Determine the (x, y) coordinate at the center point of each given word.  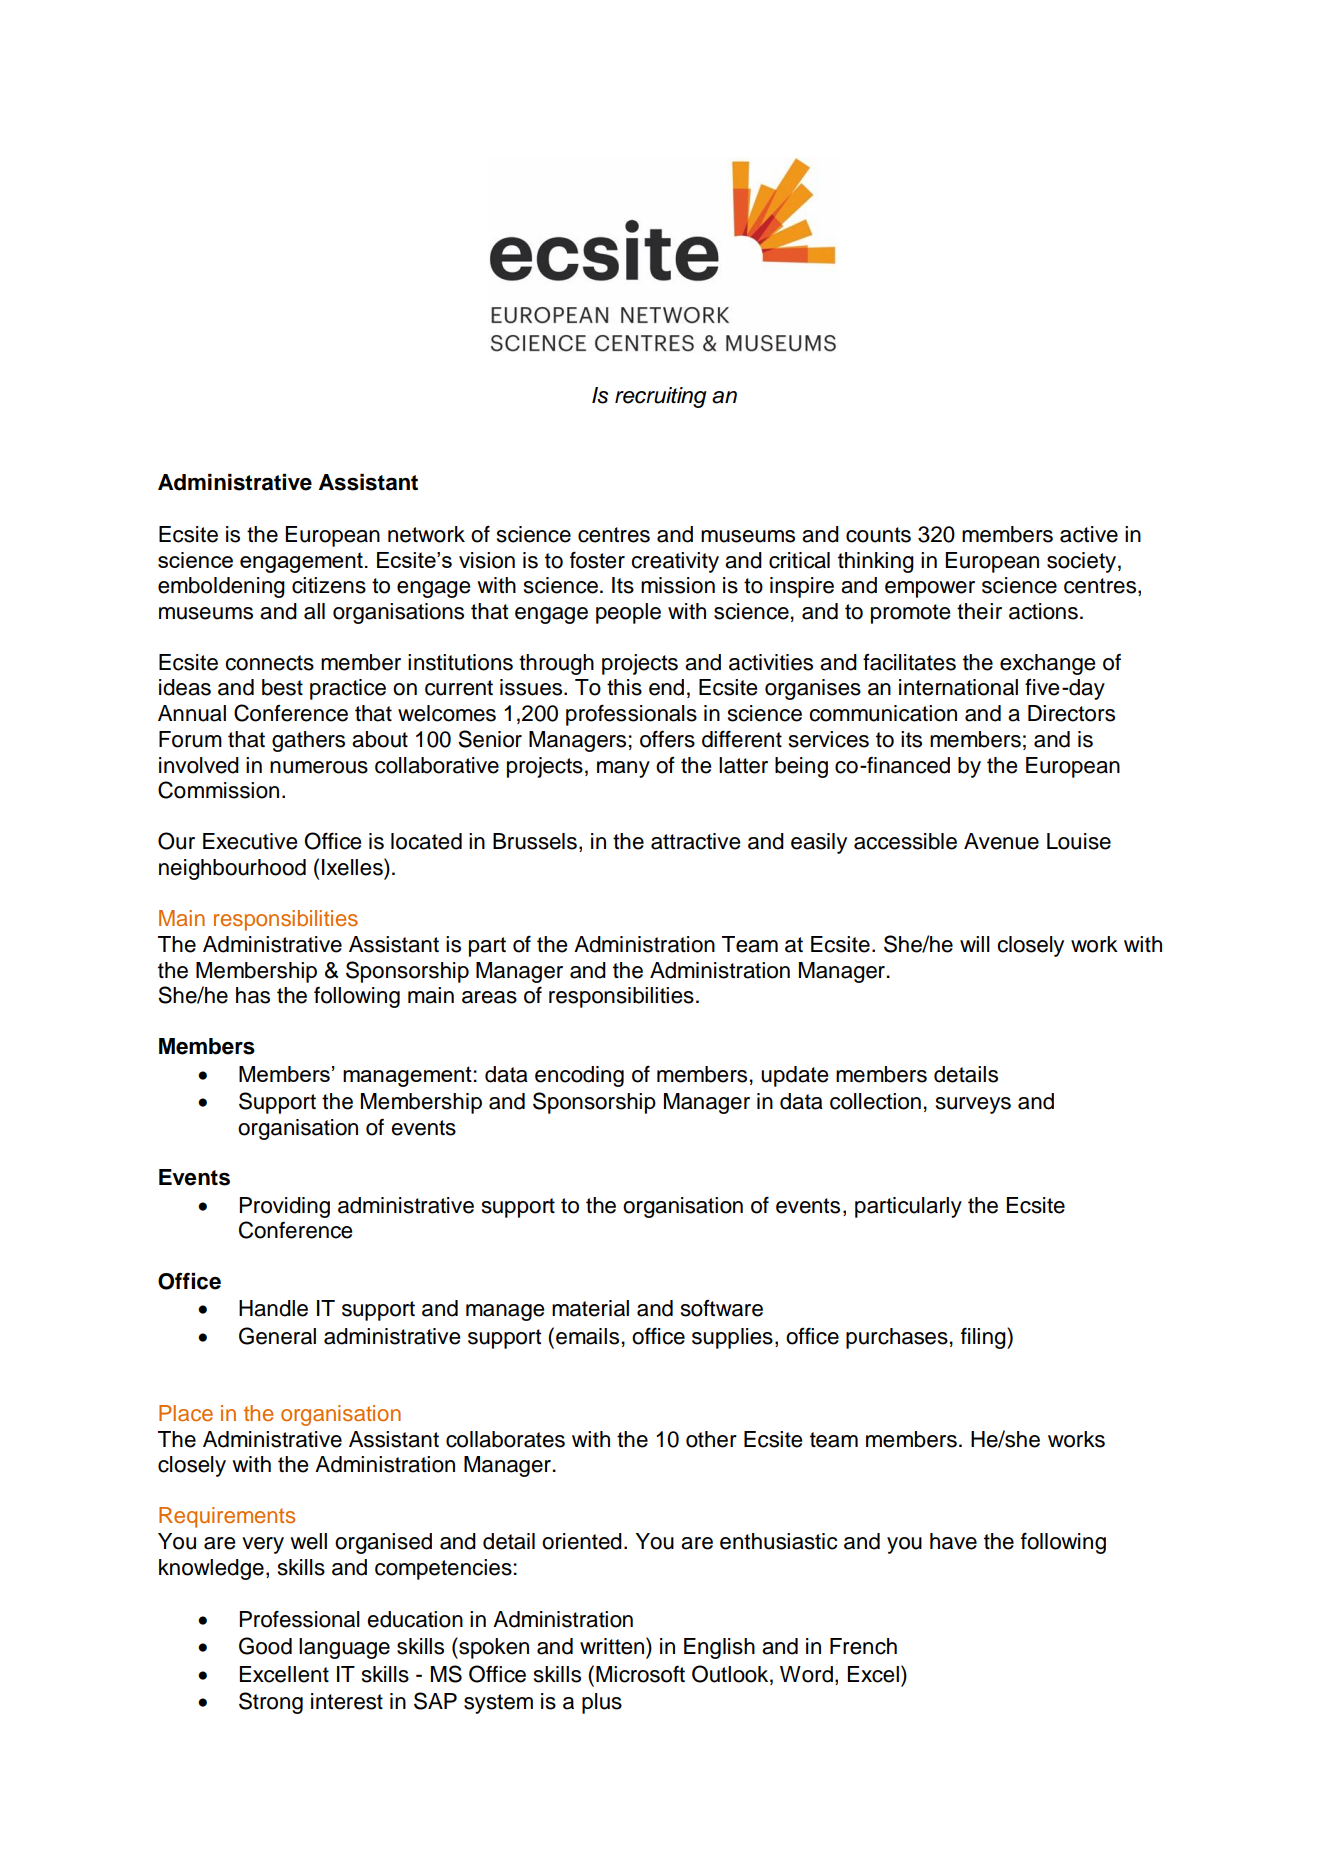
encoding (579, 1076)
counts (878, 535)
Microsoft (640, 1674)
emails (587, 1336)
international (958, 687)
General (277, 1336)
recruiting (661, 397)
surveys (973, 1105)
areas (489, 997)
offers (667, 739)
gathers (308, 741)
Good (265, 1646)
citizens (329, 585)
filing (984, 1338)
